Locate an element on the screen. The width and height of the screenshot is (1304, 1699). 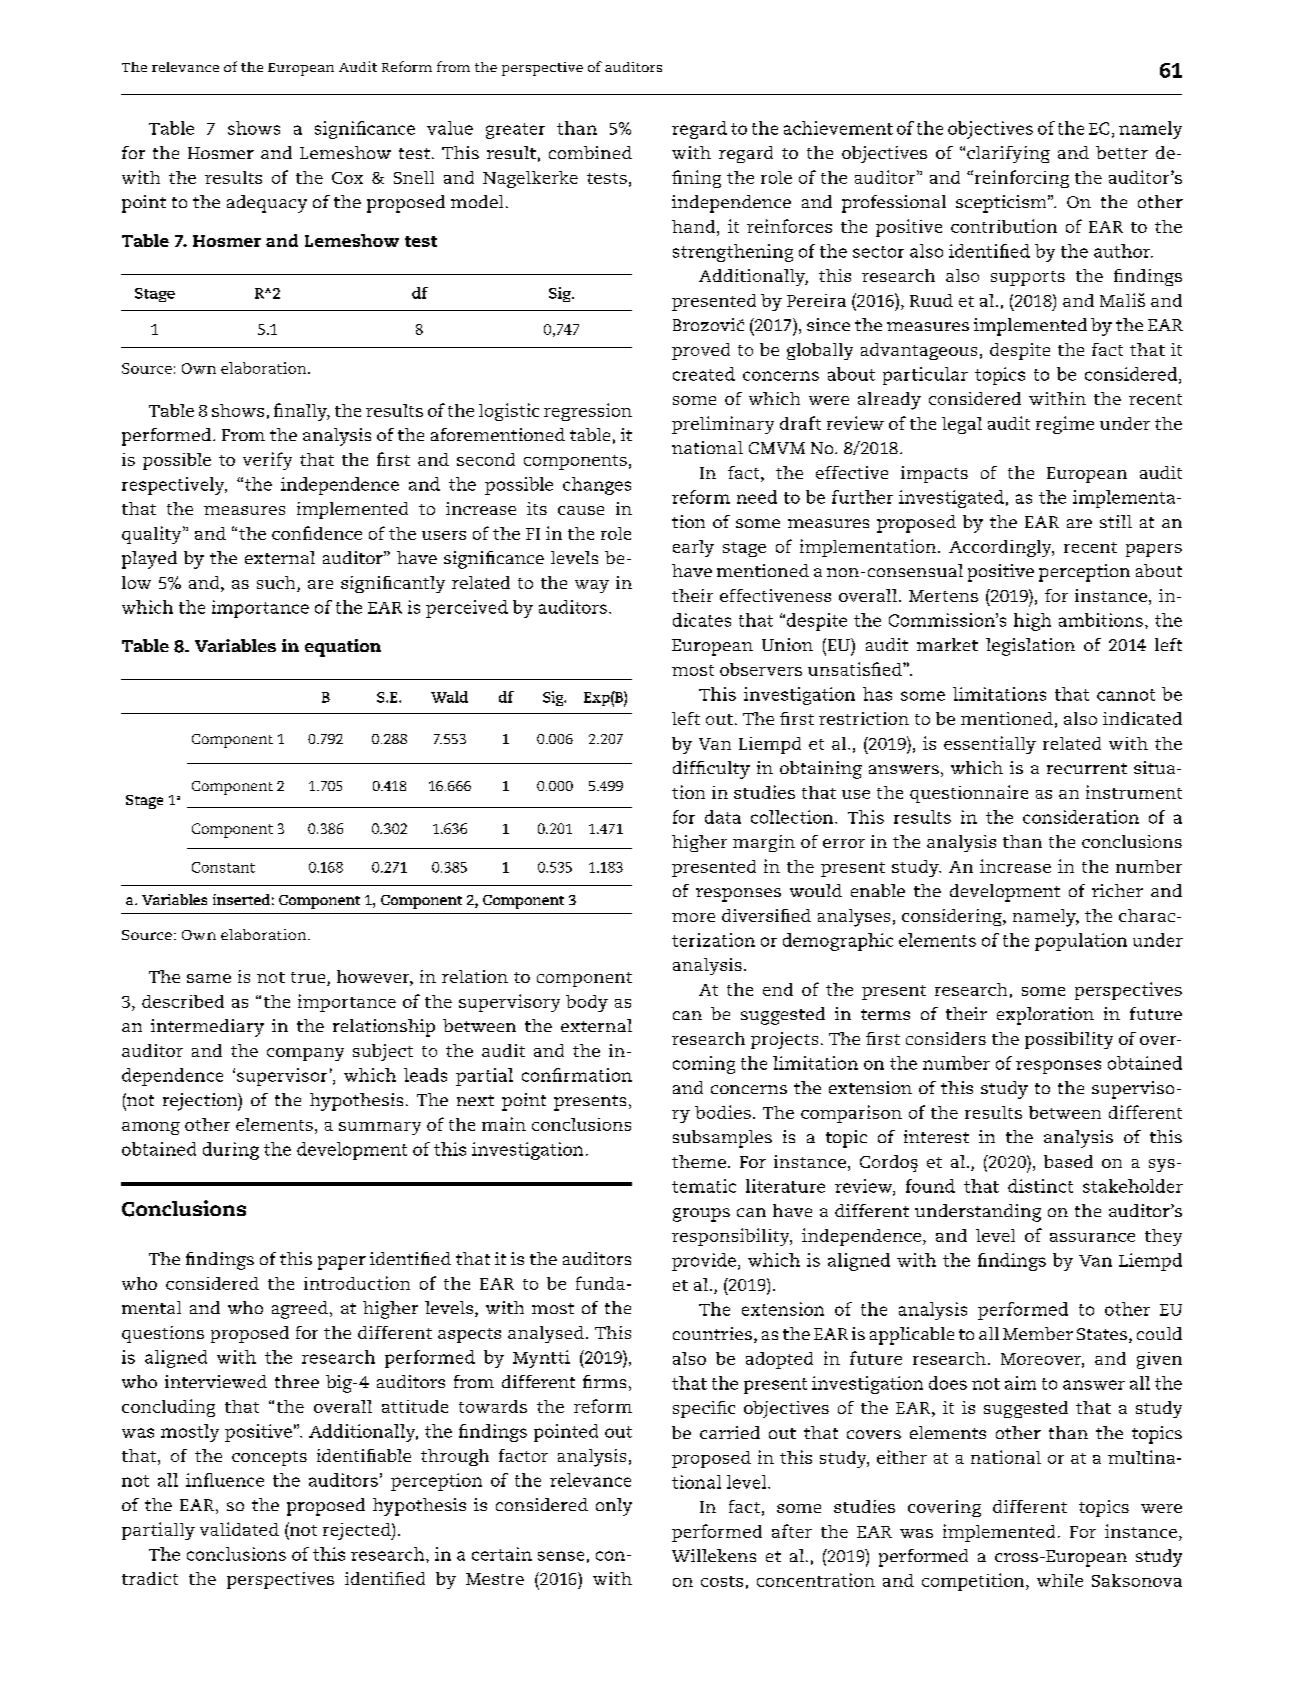
theme is located at coordinates (699, 1161).
